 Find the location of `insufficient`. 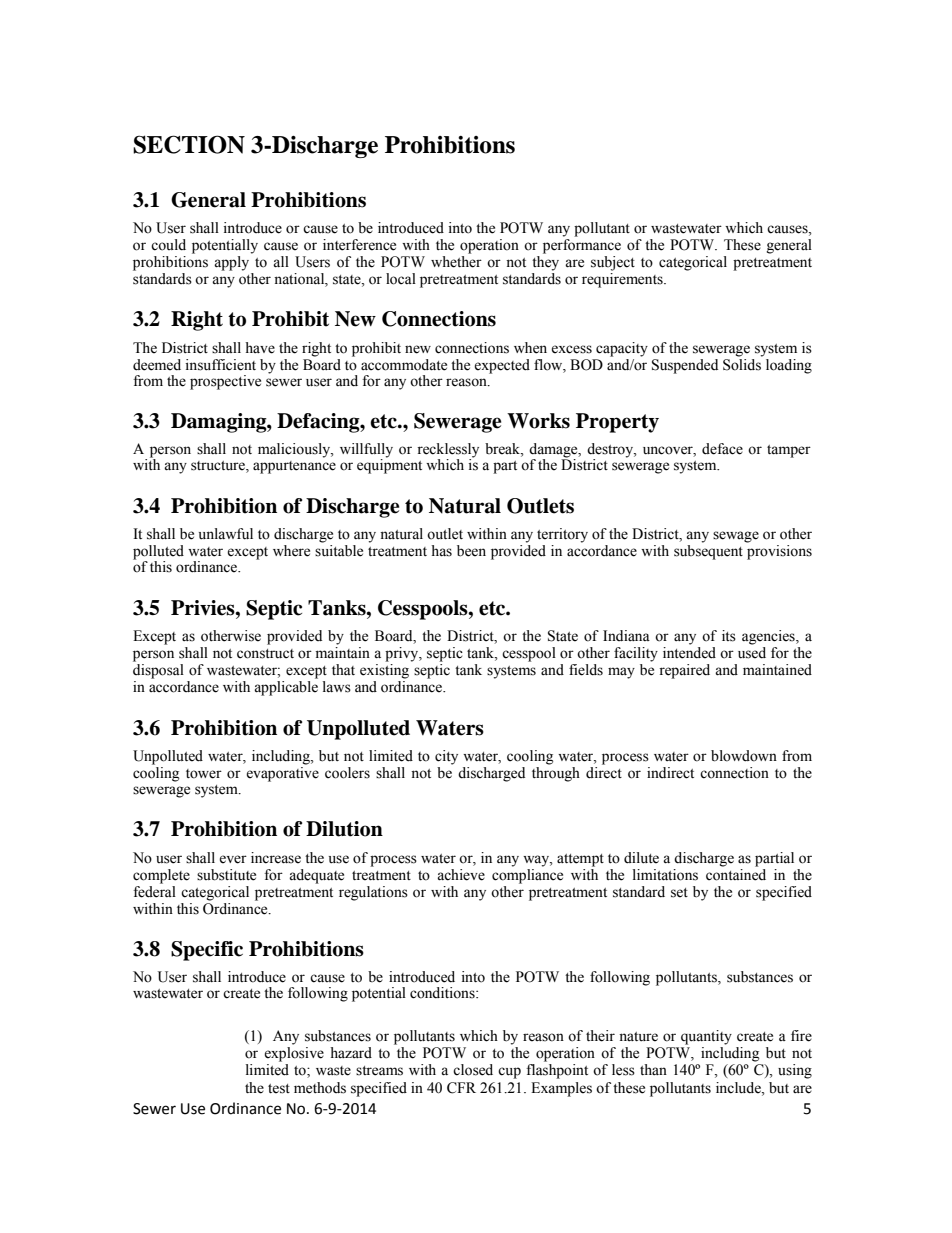

insufficient is located at coordinates (221, 365).
